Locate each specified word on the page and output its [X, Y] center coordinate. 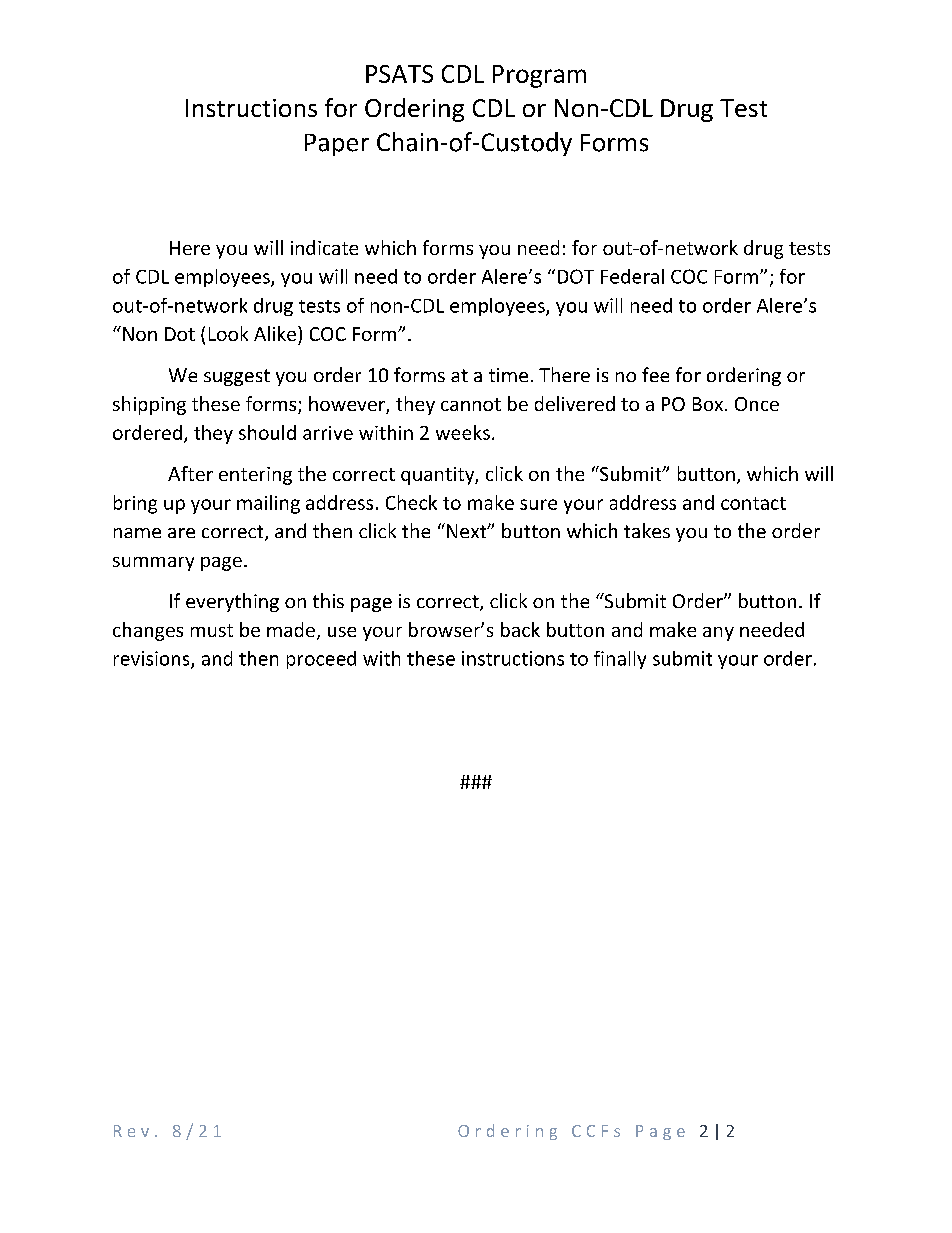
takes [647, 530]
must [212, 630]
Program [539, 76]
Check [411, 502]
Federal [632, 276]
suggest [237, 377]
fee [655, 374]
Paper [337, 145]
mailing [268, 504]
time [508, 375]
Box [708, 404]
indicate [324, 247]
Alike [276, 333]
